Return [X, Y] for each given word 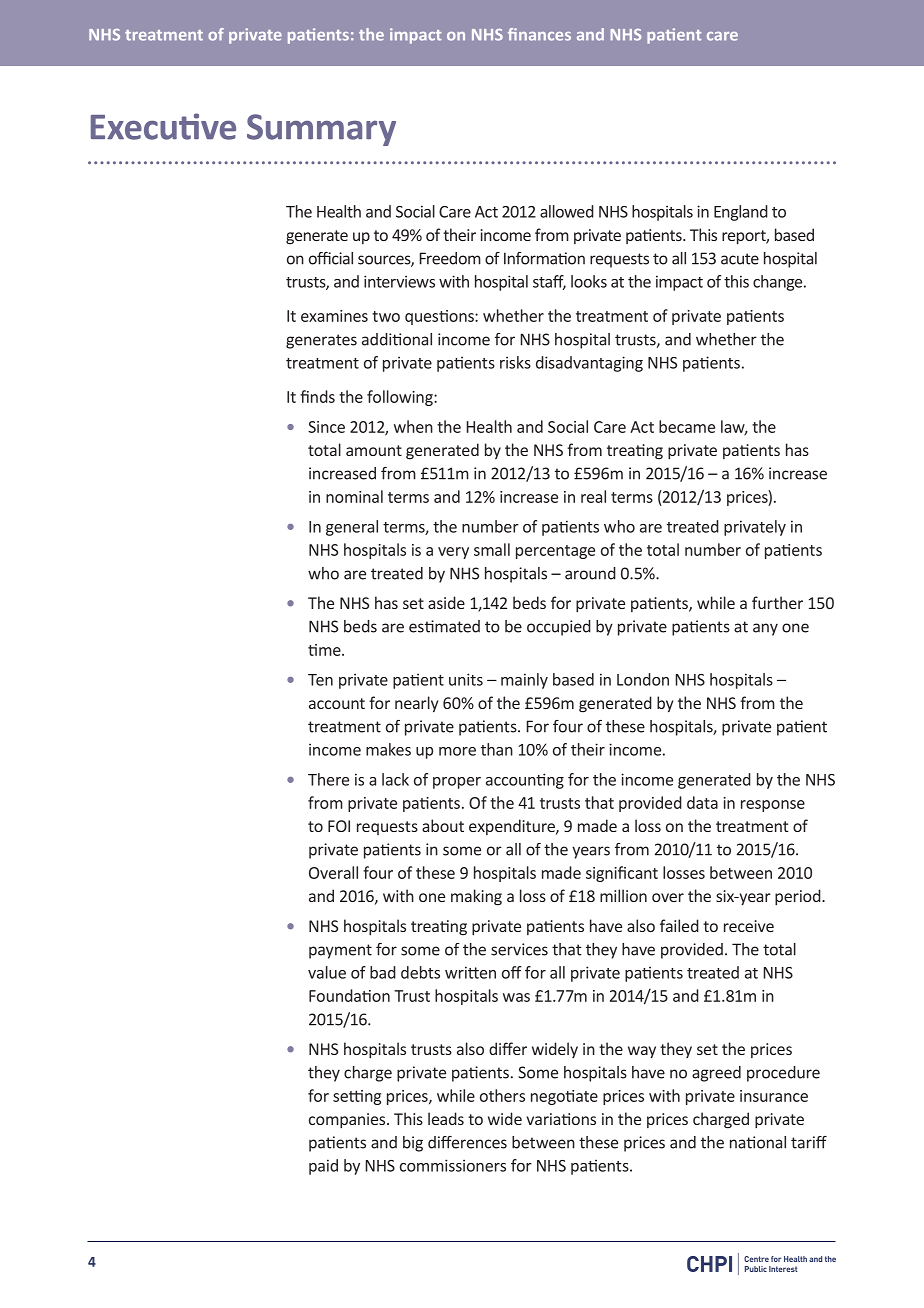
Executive [163, 126]
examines [334, 316]
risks [515, 362]
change [779, 283]
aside [446, 602]
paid [323, 1167]
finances [539, 34]
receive [749, 926]
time [325, 650]
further [777, 602]
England [741, 213]
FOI [339, 826]
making [476, 897]
